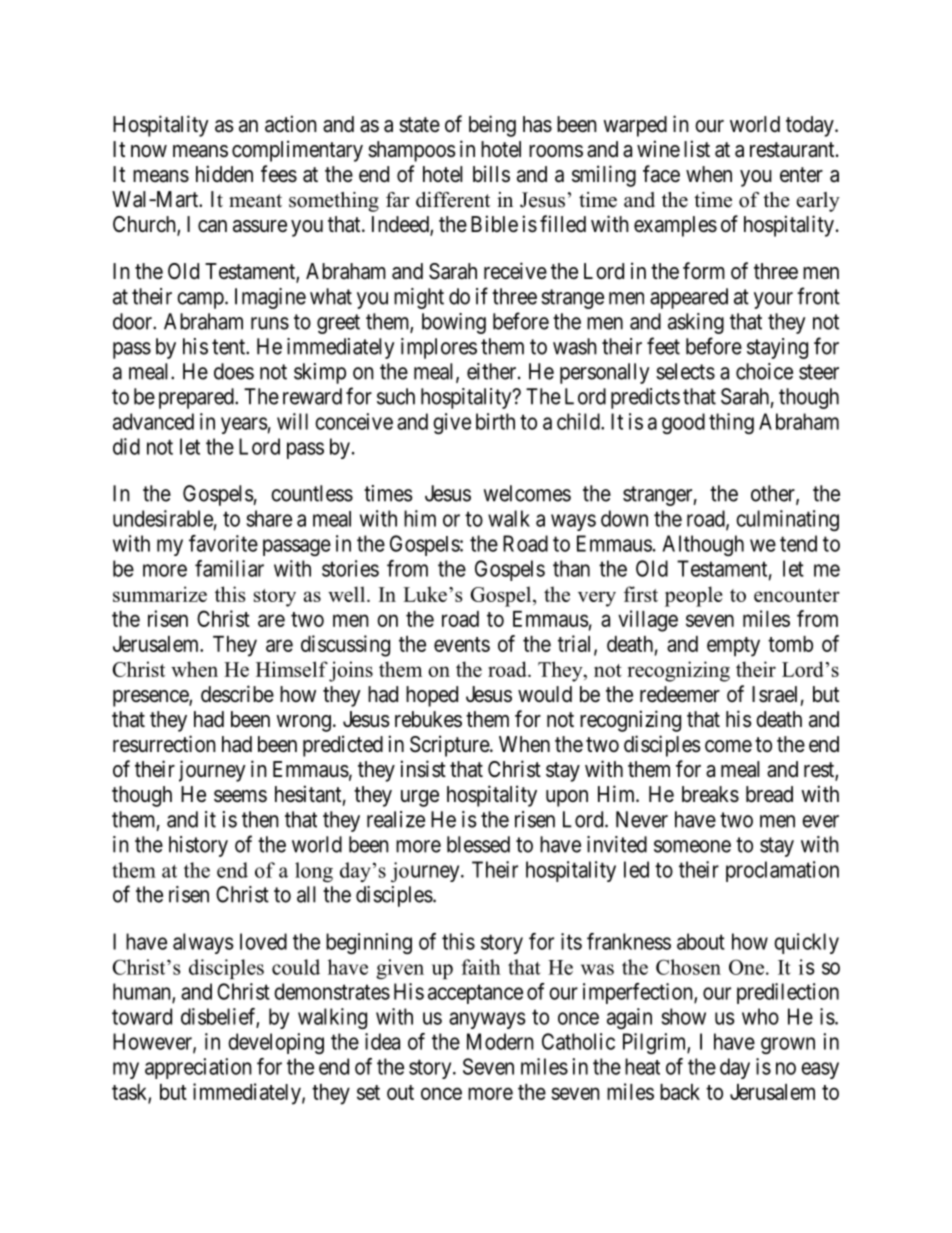 The image size is (952, 1233). Describe the element at coordinates (694, 596) in the screenshot. I see `people` at that location.
